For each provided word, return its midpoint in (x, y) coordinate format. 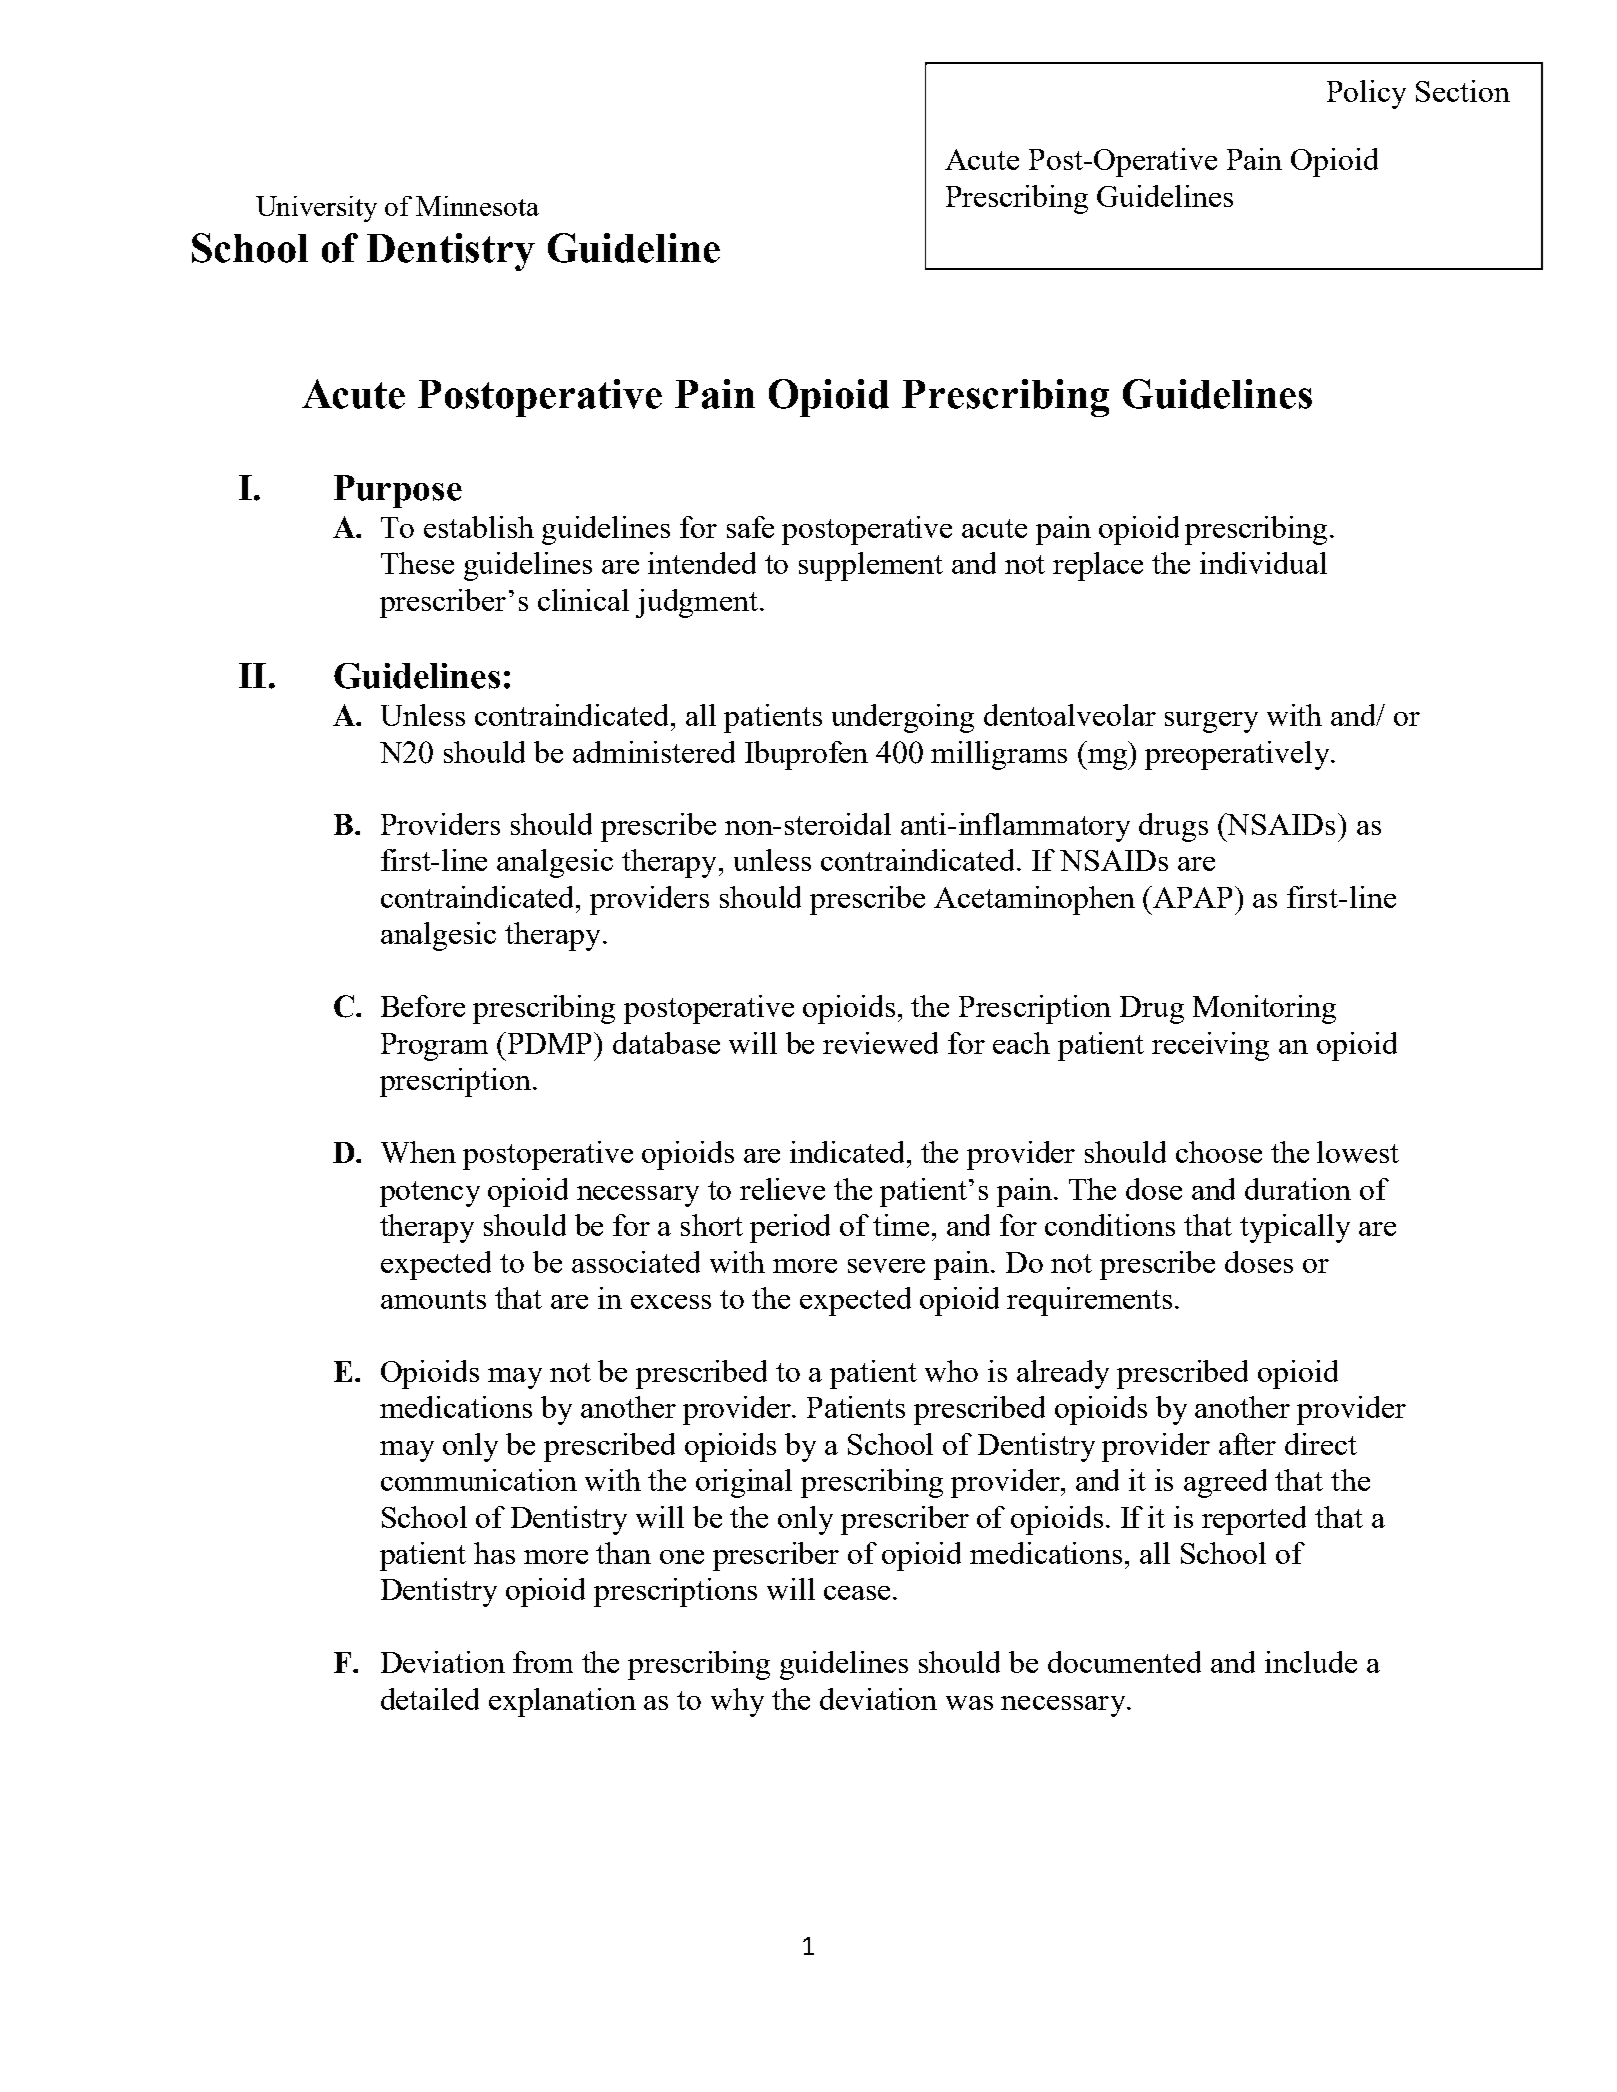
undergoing (903, 718)
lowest (1358, 1152)
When (418, 1152)
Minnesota (477, 206)
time (901, 1225)
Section (1463, 91)
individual (1263, 563)
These (417, 563)
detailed (430, 1699)
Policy (1366, 94)
